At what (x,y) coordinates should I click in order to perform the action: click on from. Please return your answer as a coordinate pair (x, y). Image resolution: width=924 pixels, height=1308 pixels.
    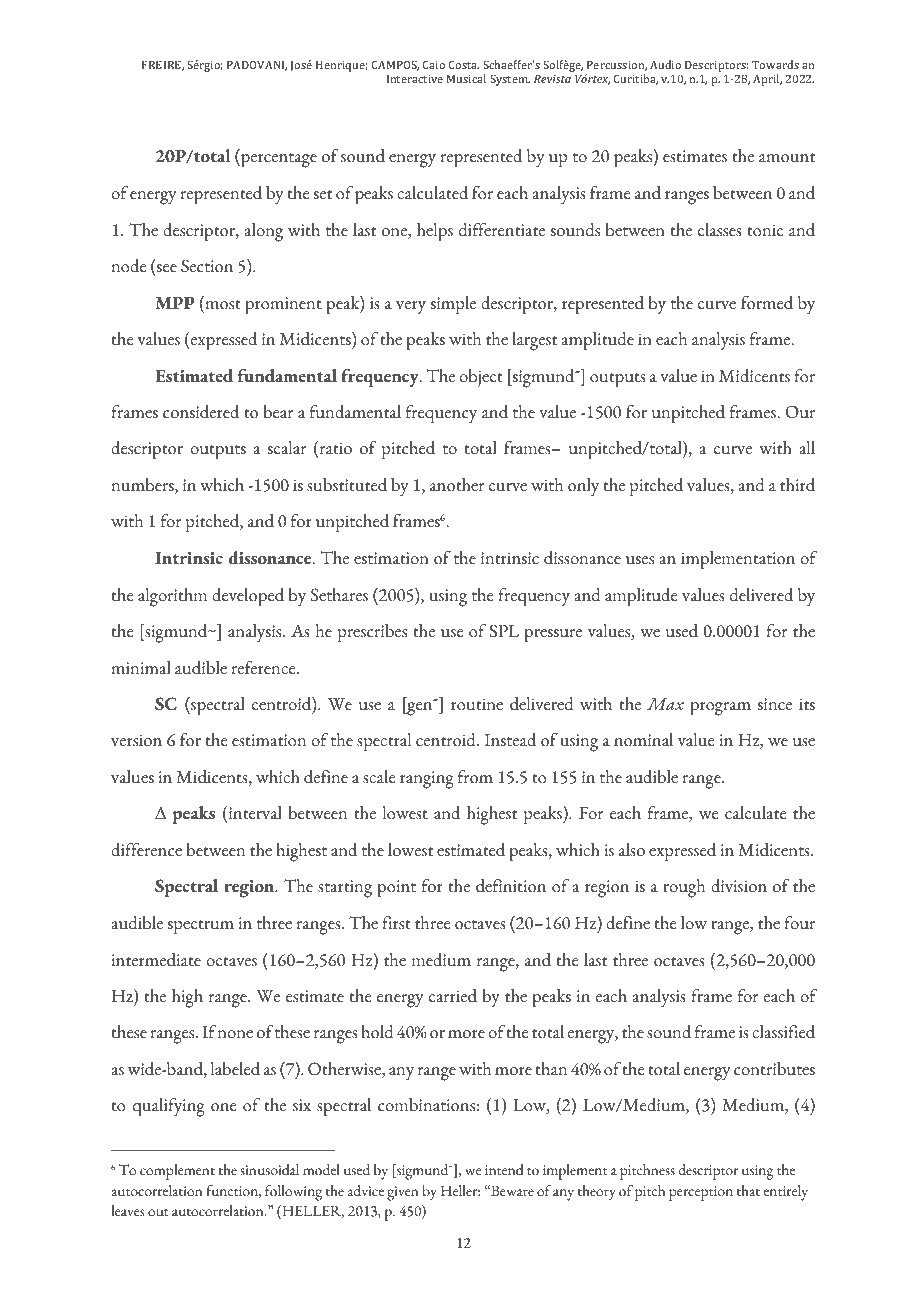
    Looking at the image, I should click on (475, 777).
